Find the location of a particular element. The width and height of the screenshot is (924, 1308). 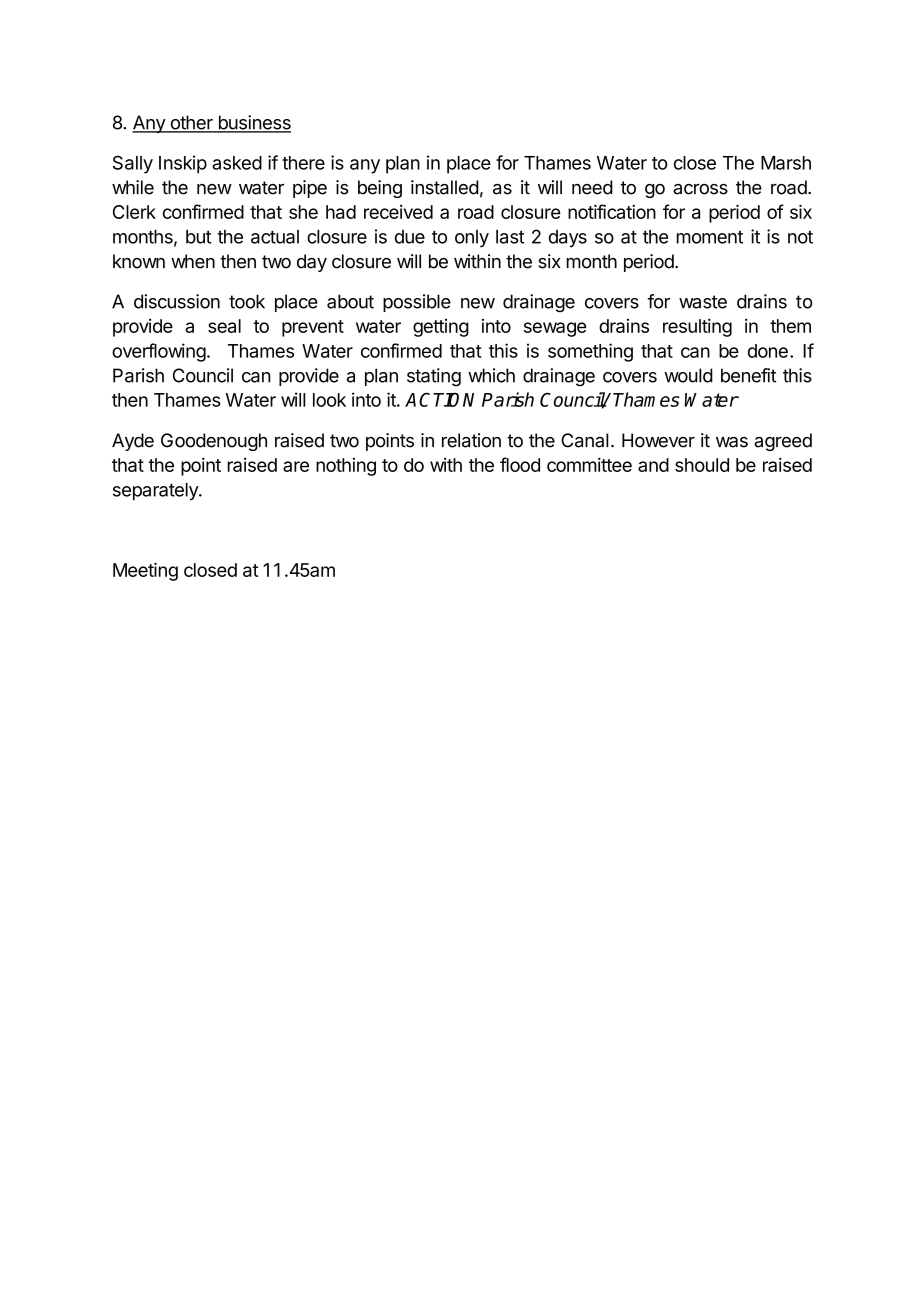

should is located at coordinates (702, 465).
